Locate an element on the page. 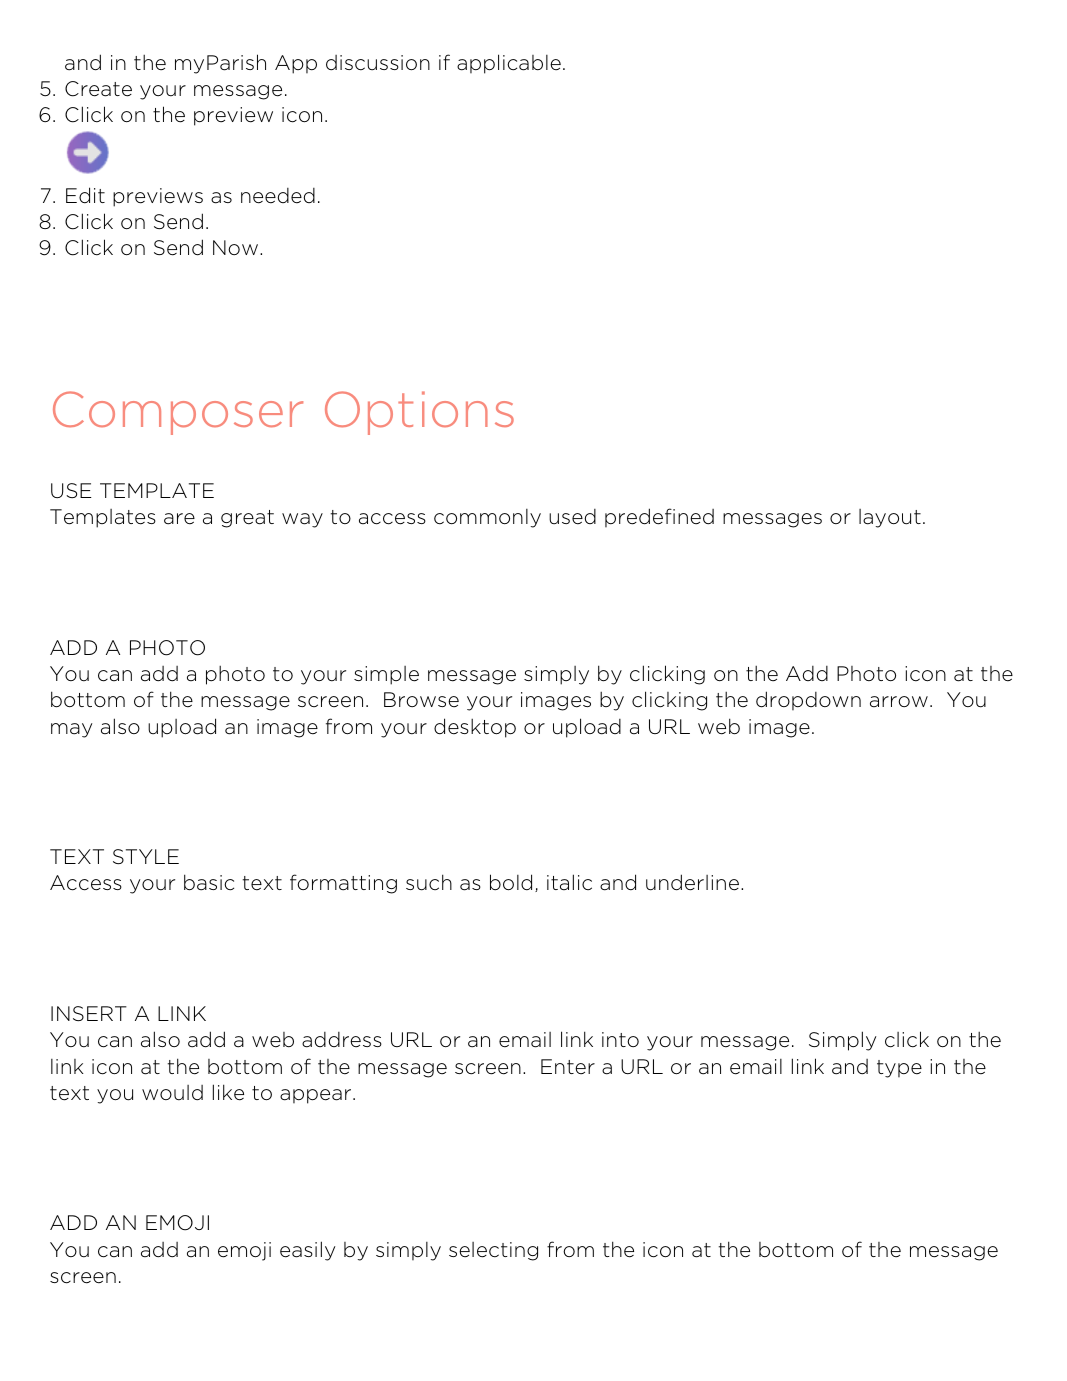 The image size is (1067, 1381). Create is located at coordinates (98, 89).
